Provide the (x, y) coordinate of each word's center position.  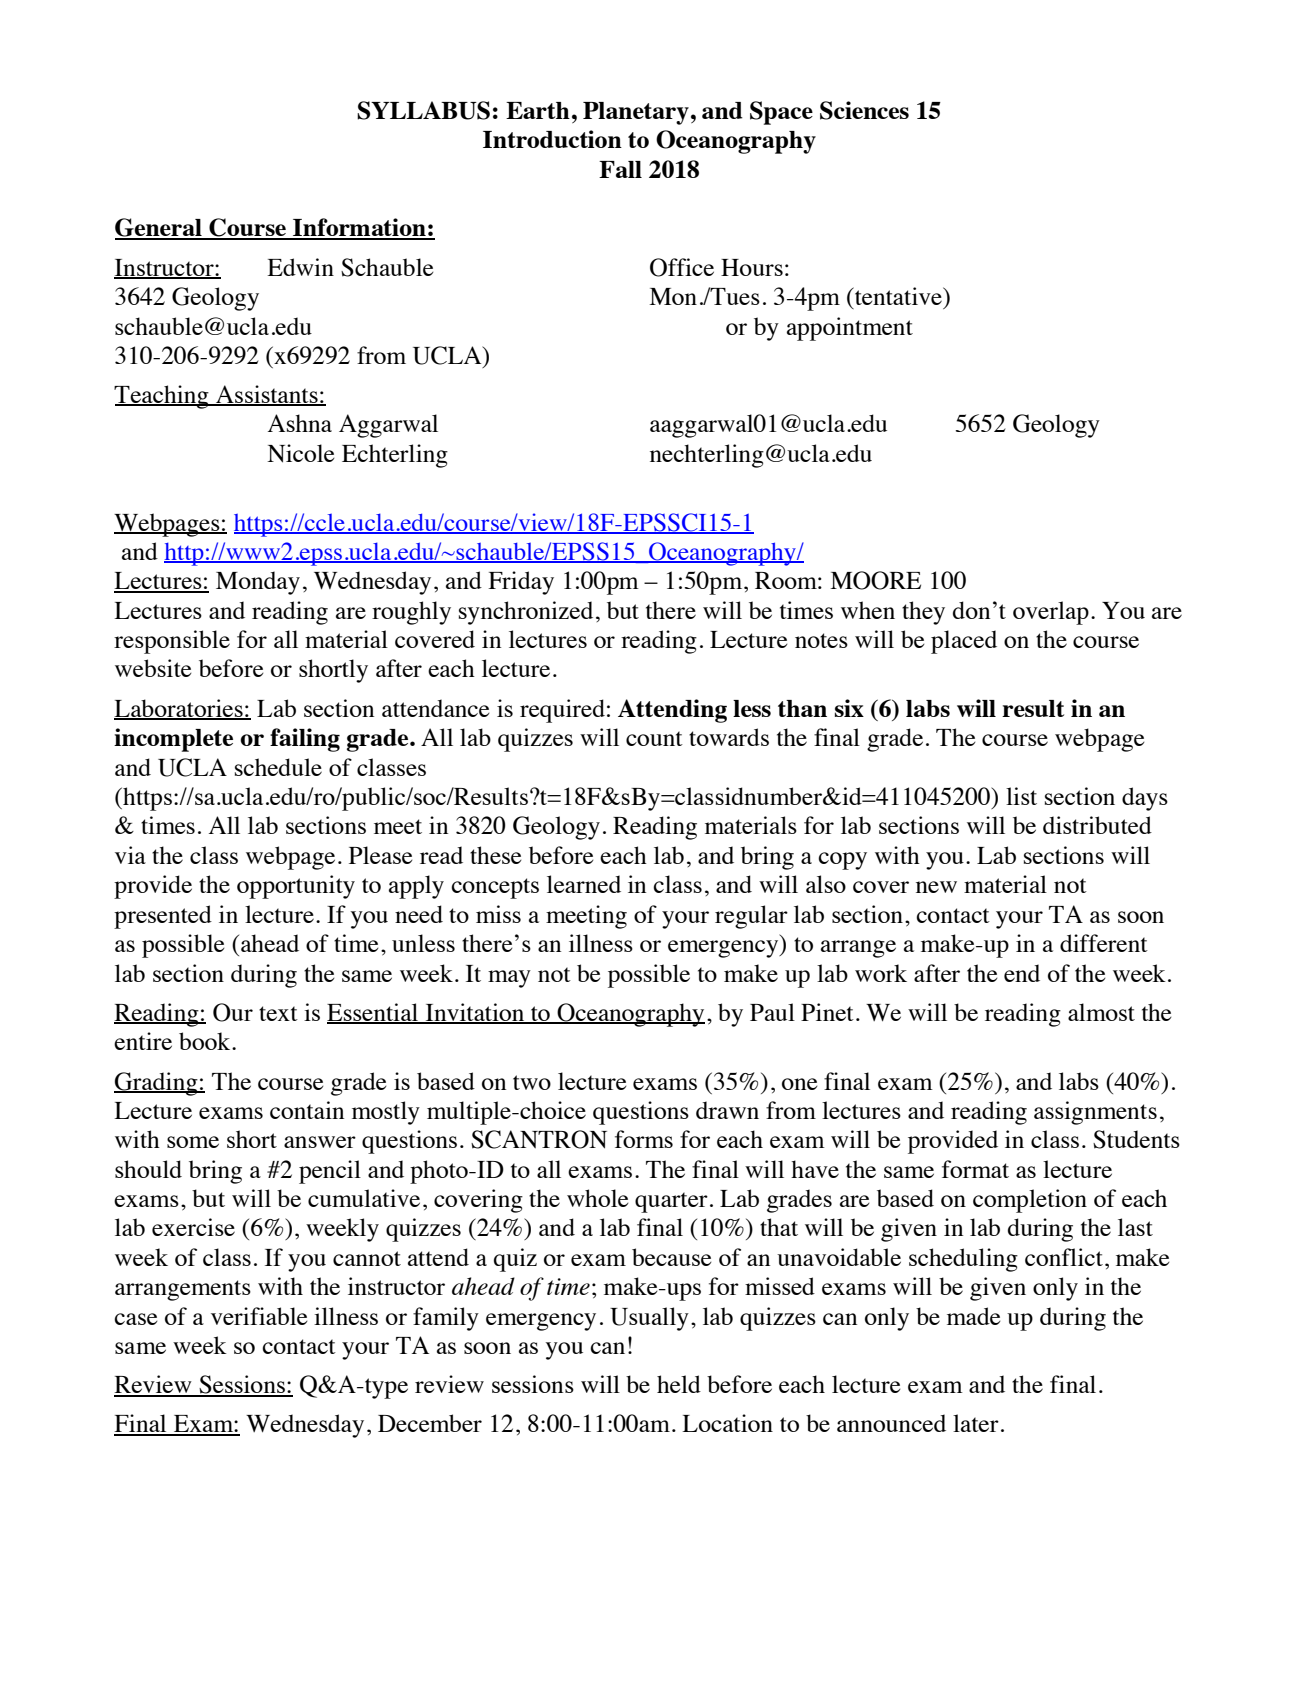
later (976, 1423)
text (278, 1013)
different (1104, 943)
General (159, 228)
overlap (1051, 613)
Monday (258, 583)
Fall (620, 169)
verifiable (259, 1316)
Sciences (864, 110)
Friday (521, 583)
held (679, 1384)
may (509, 979)
